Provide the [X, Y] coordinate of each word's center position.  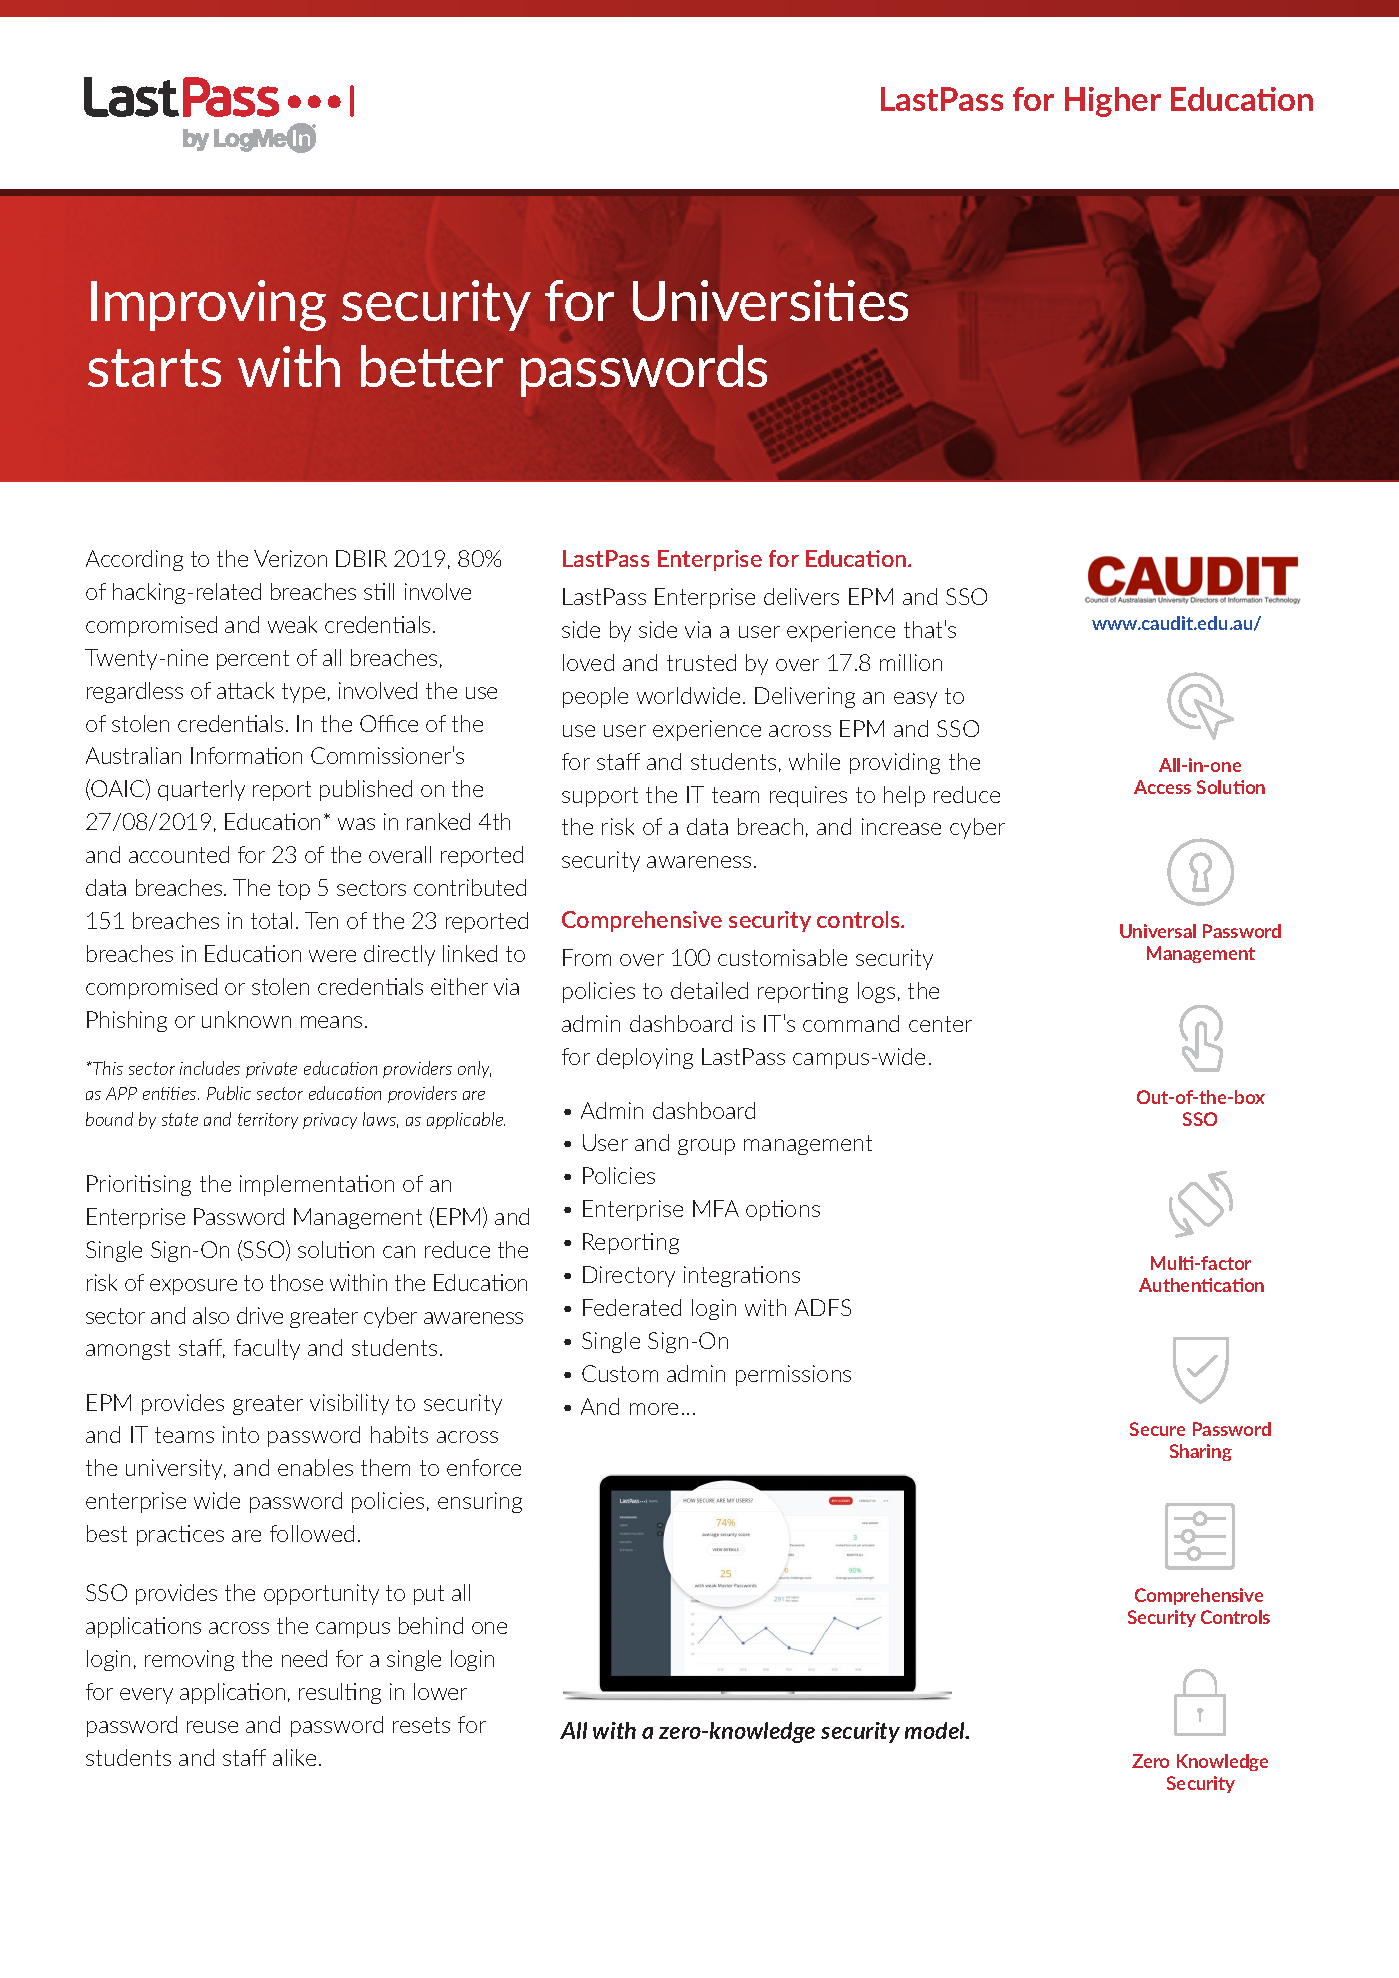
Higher [1113, 102]
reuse [212, 1727]
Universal [1158, 931]
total [271, 920]
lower [440, 1691]
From [587, 957]
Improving [208, 305]
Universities [770, 300]
